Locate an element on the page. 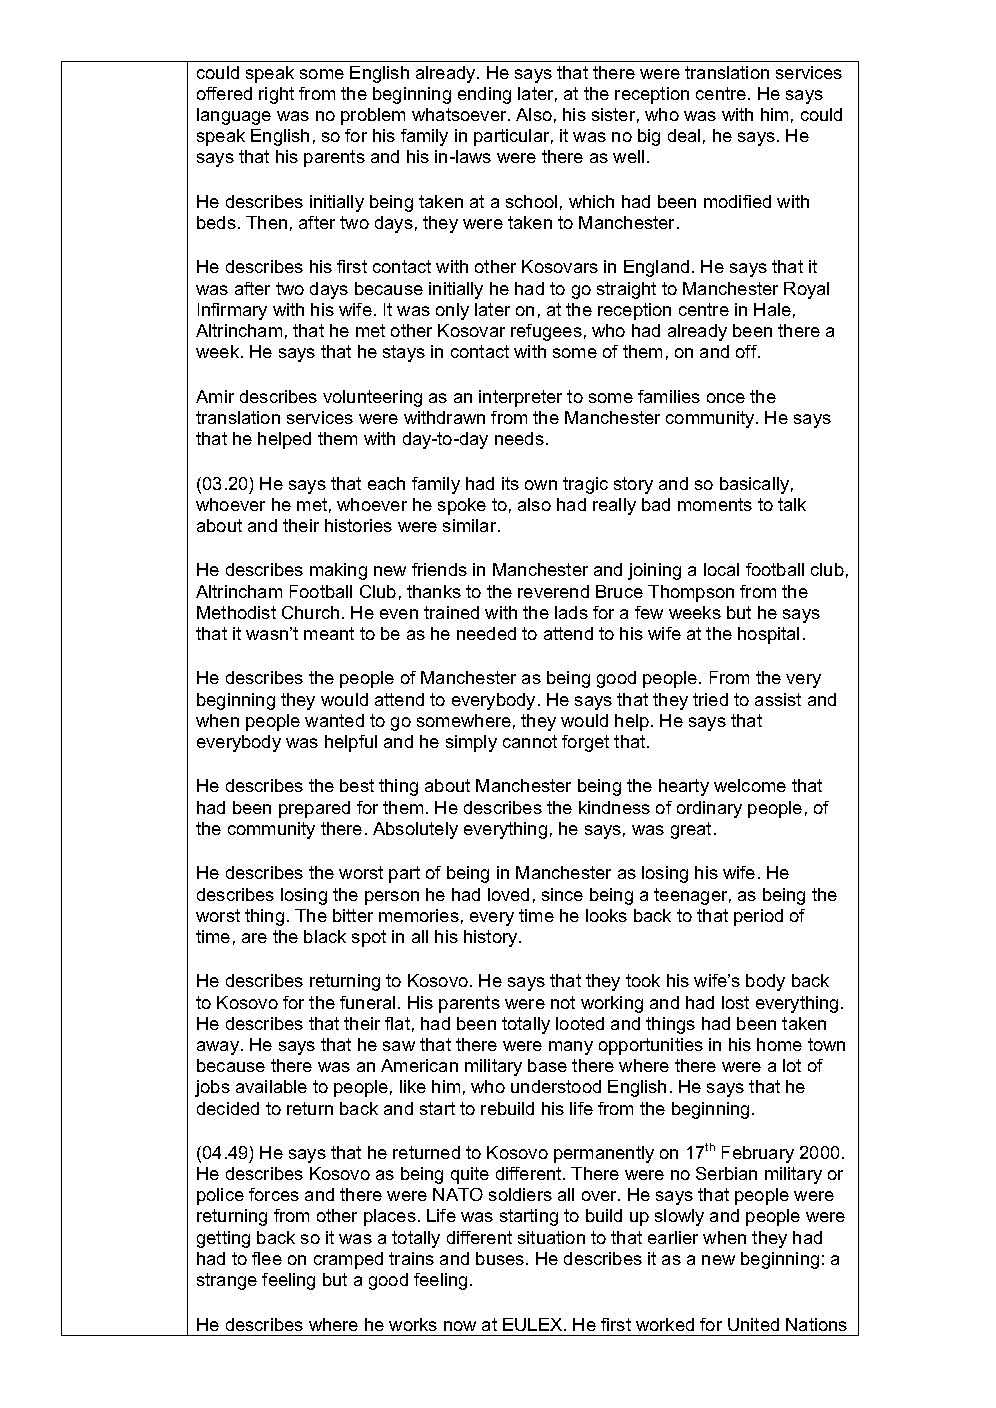  moments is located at coordinates (715, 504).
